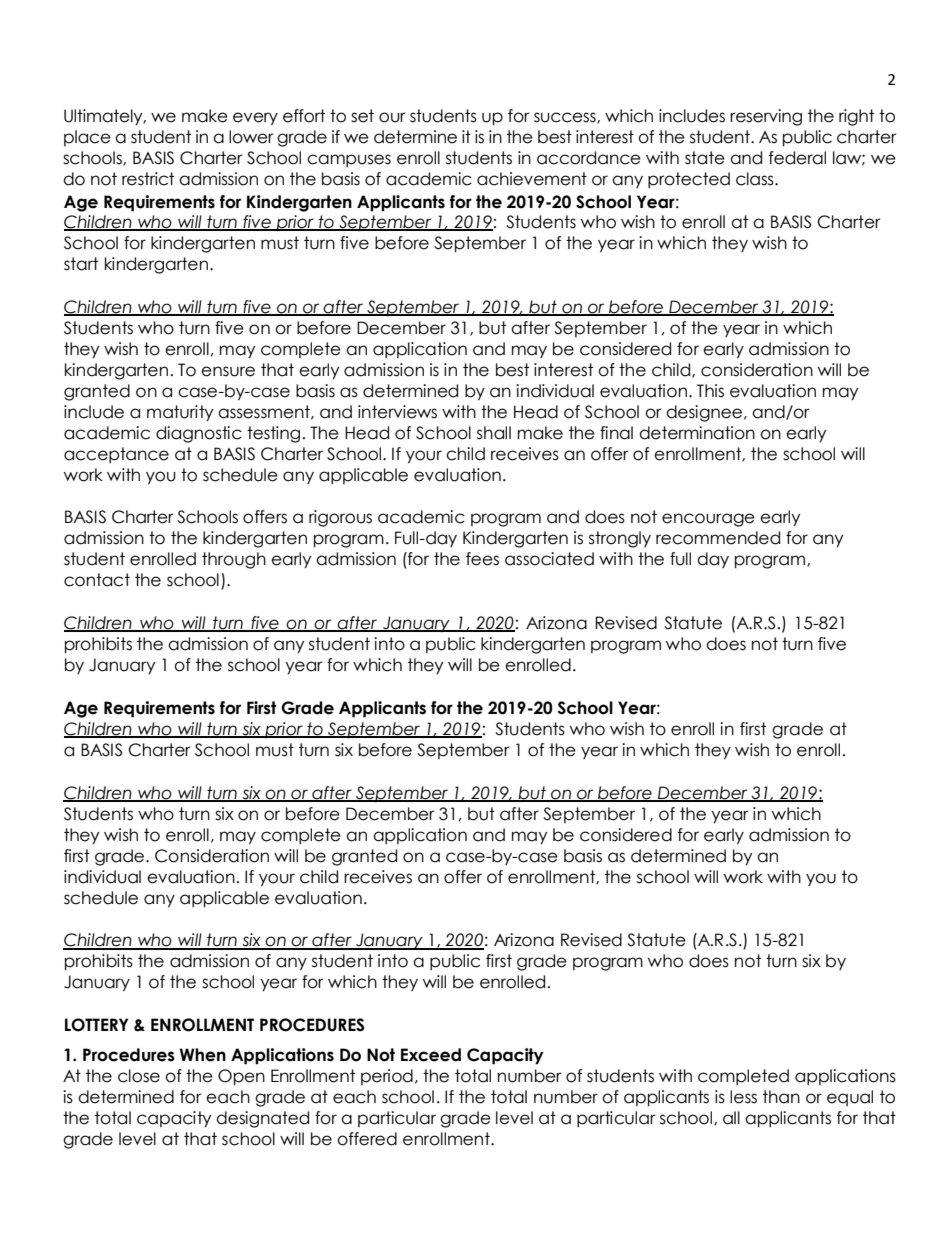 Image resolution: width=952 pixels, height=1233 pixels. I want to click on close, so click(139, 1076).
